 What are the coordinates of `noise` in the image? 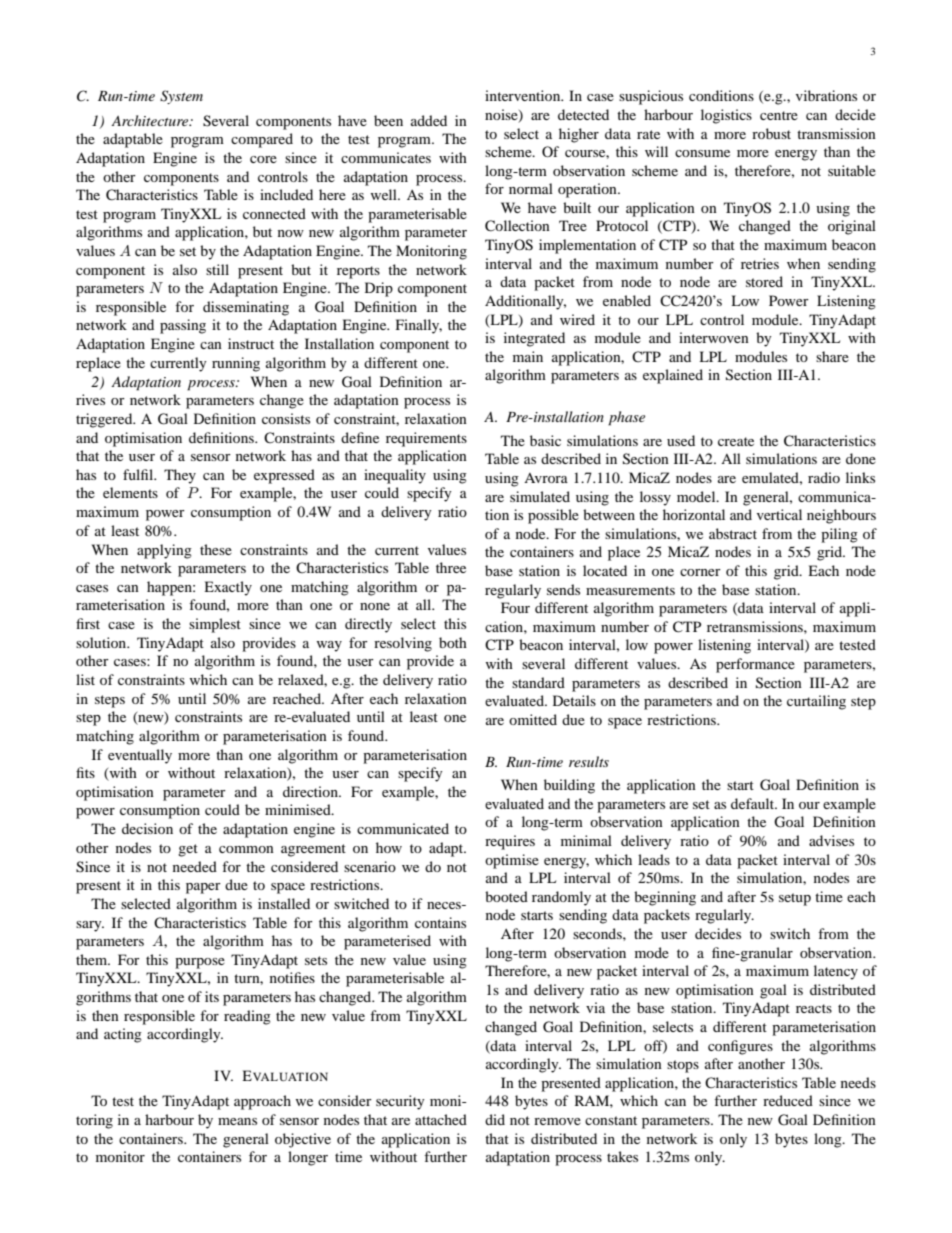 It's located at (502, 116).
